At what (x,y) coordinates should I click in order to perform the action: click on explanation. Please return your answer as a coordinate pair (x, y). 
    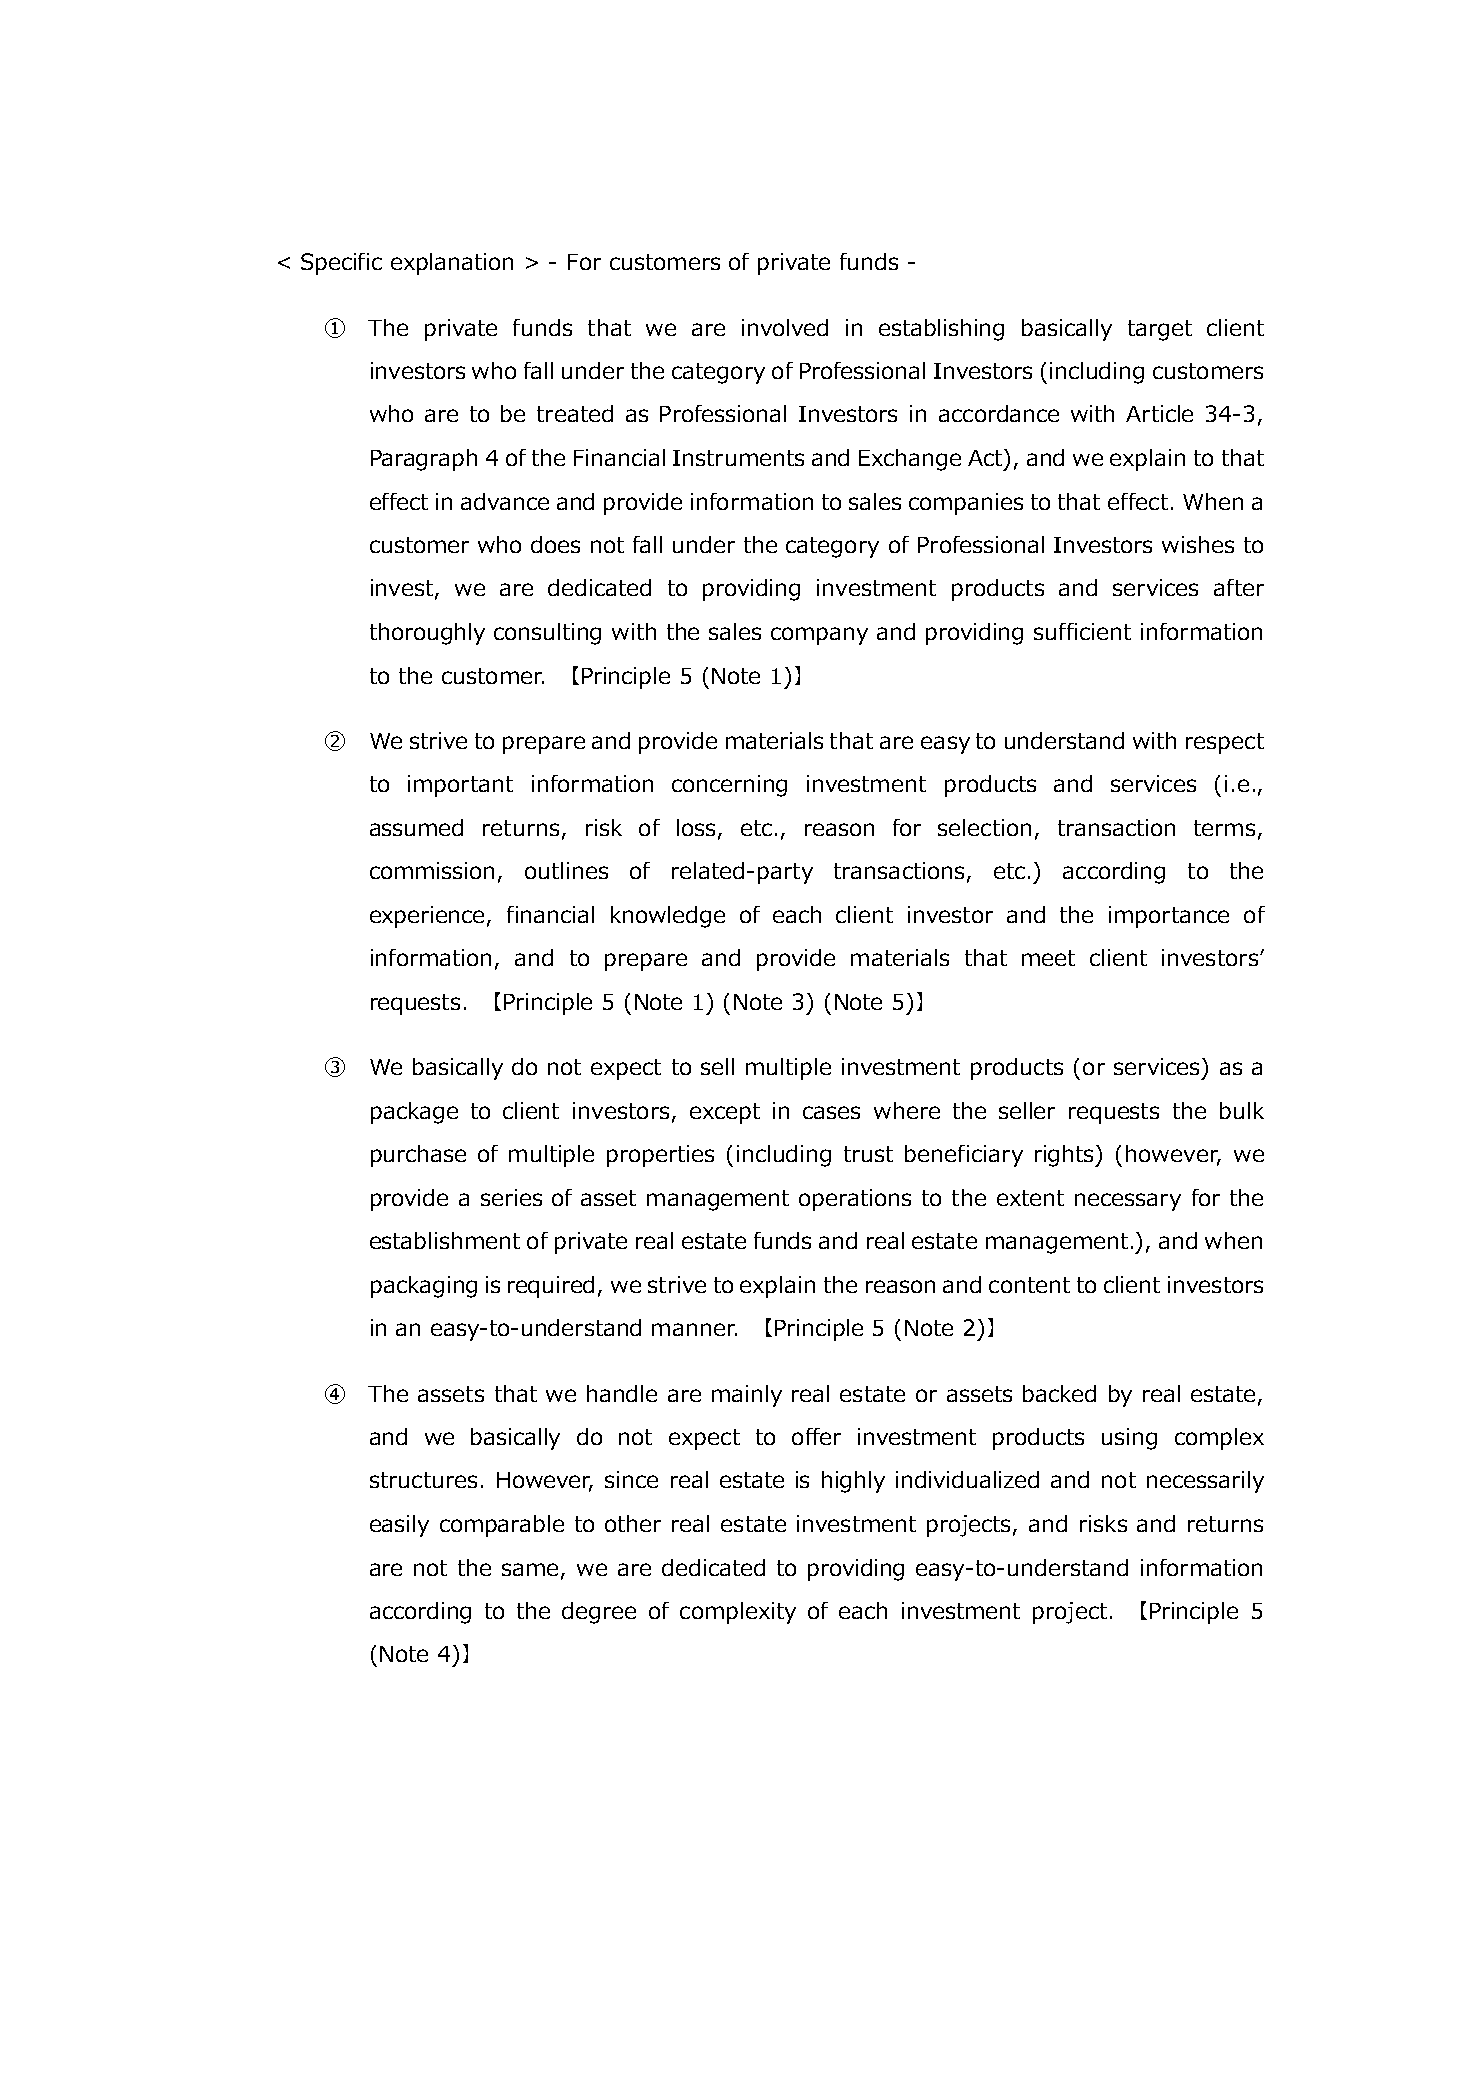
    Looking at the image, I should click on (452, 264).
